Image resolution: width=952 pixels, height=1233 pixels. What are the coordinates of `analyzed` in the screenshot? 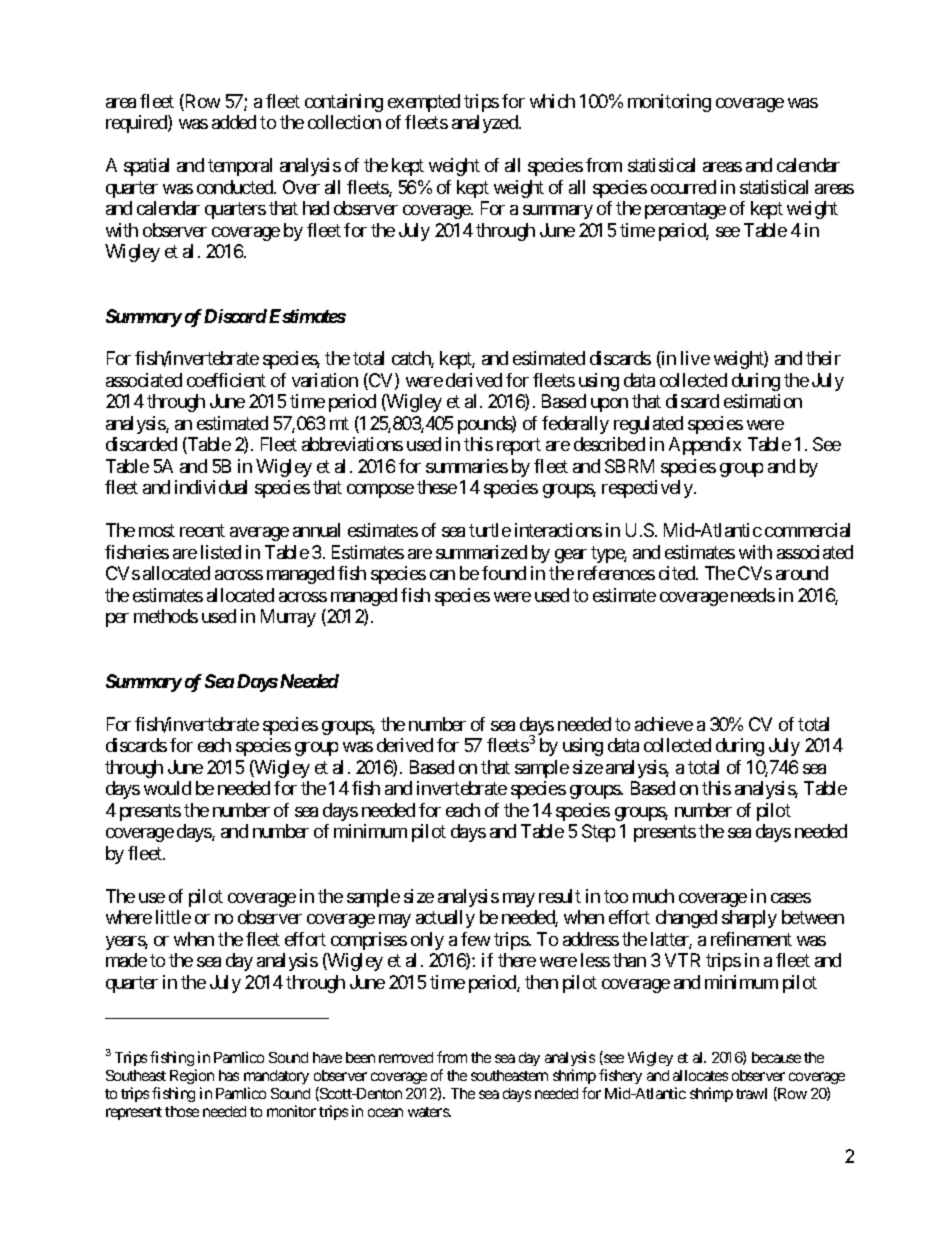 It's located at (486, 124).
